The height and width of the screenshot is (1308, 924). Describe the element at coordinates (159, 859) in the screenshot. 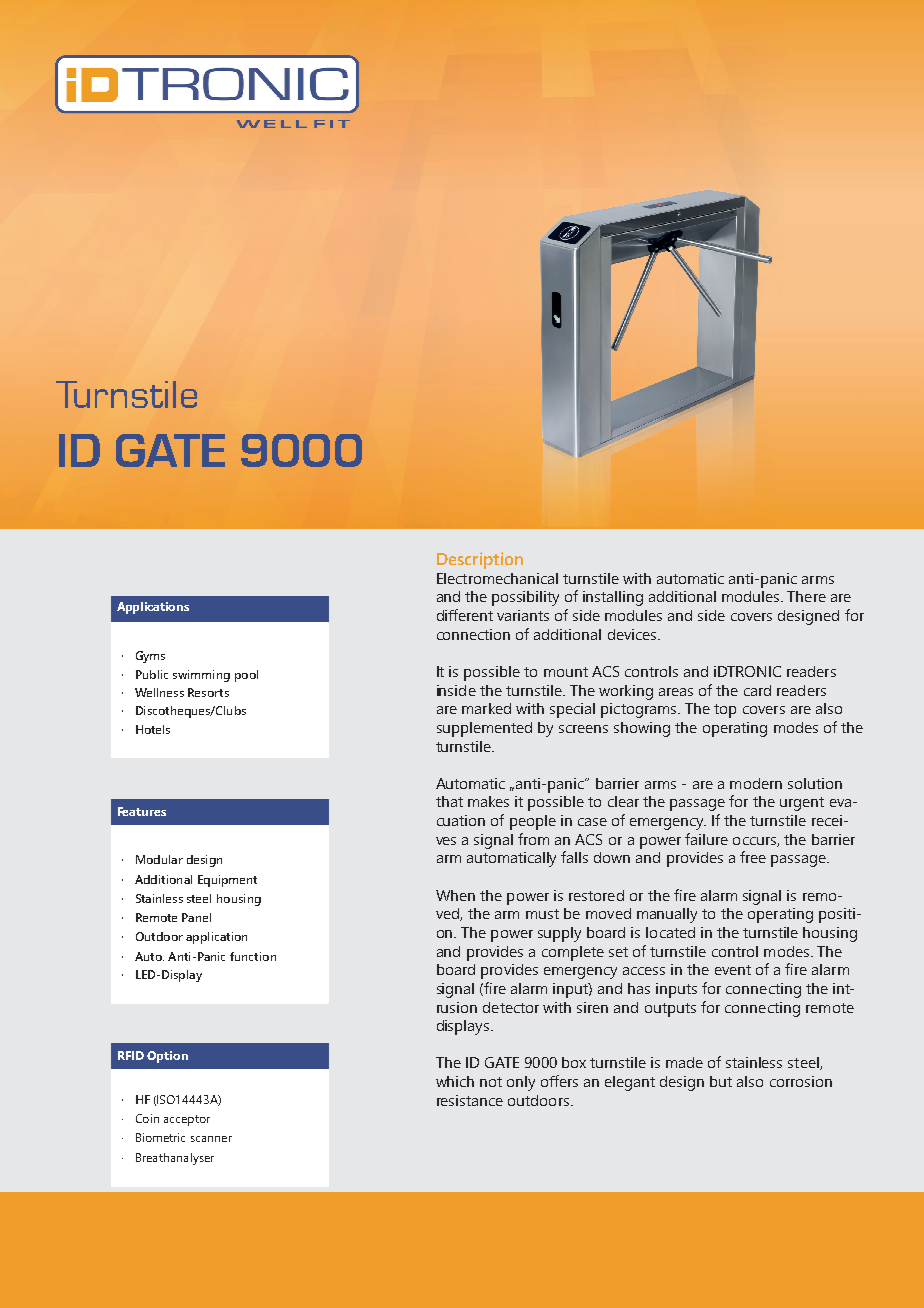

I see `Modular` at that location.
